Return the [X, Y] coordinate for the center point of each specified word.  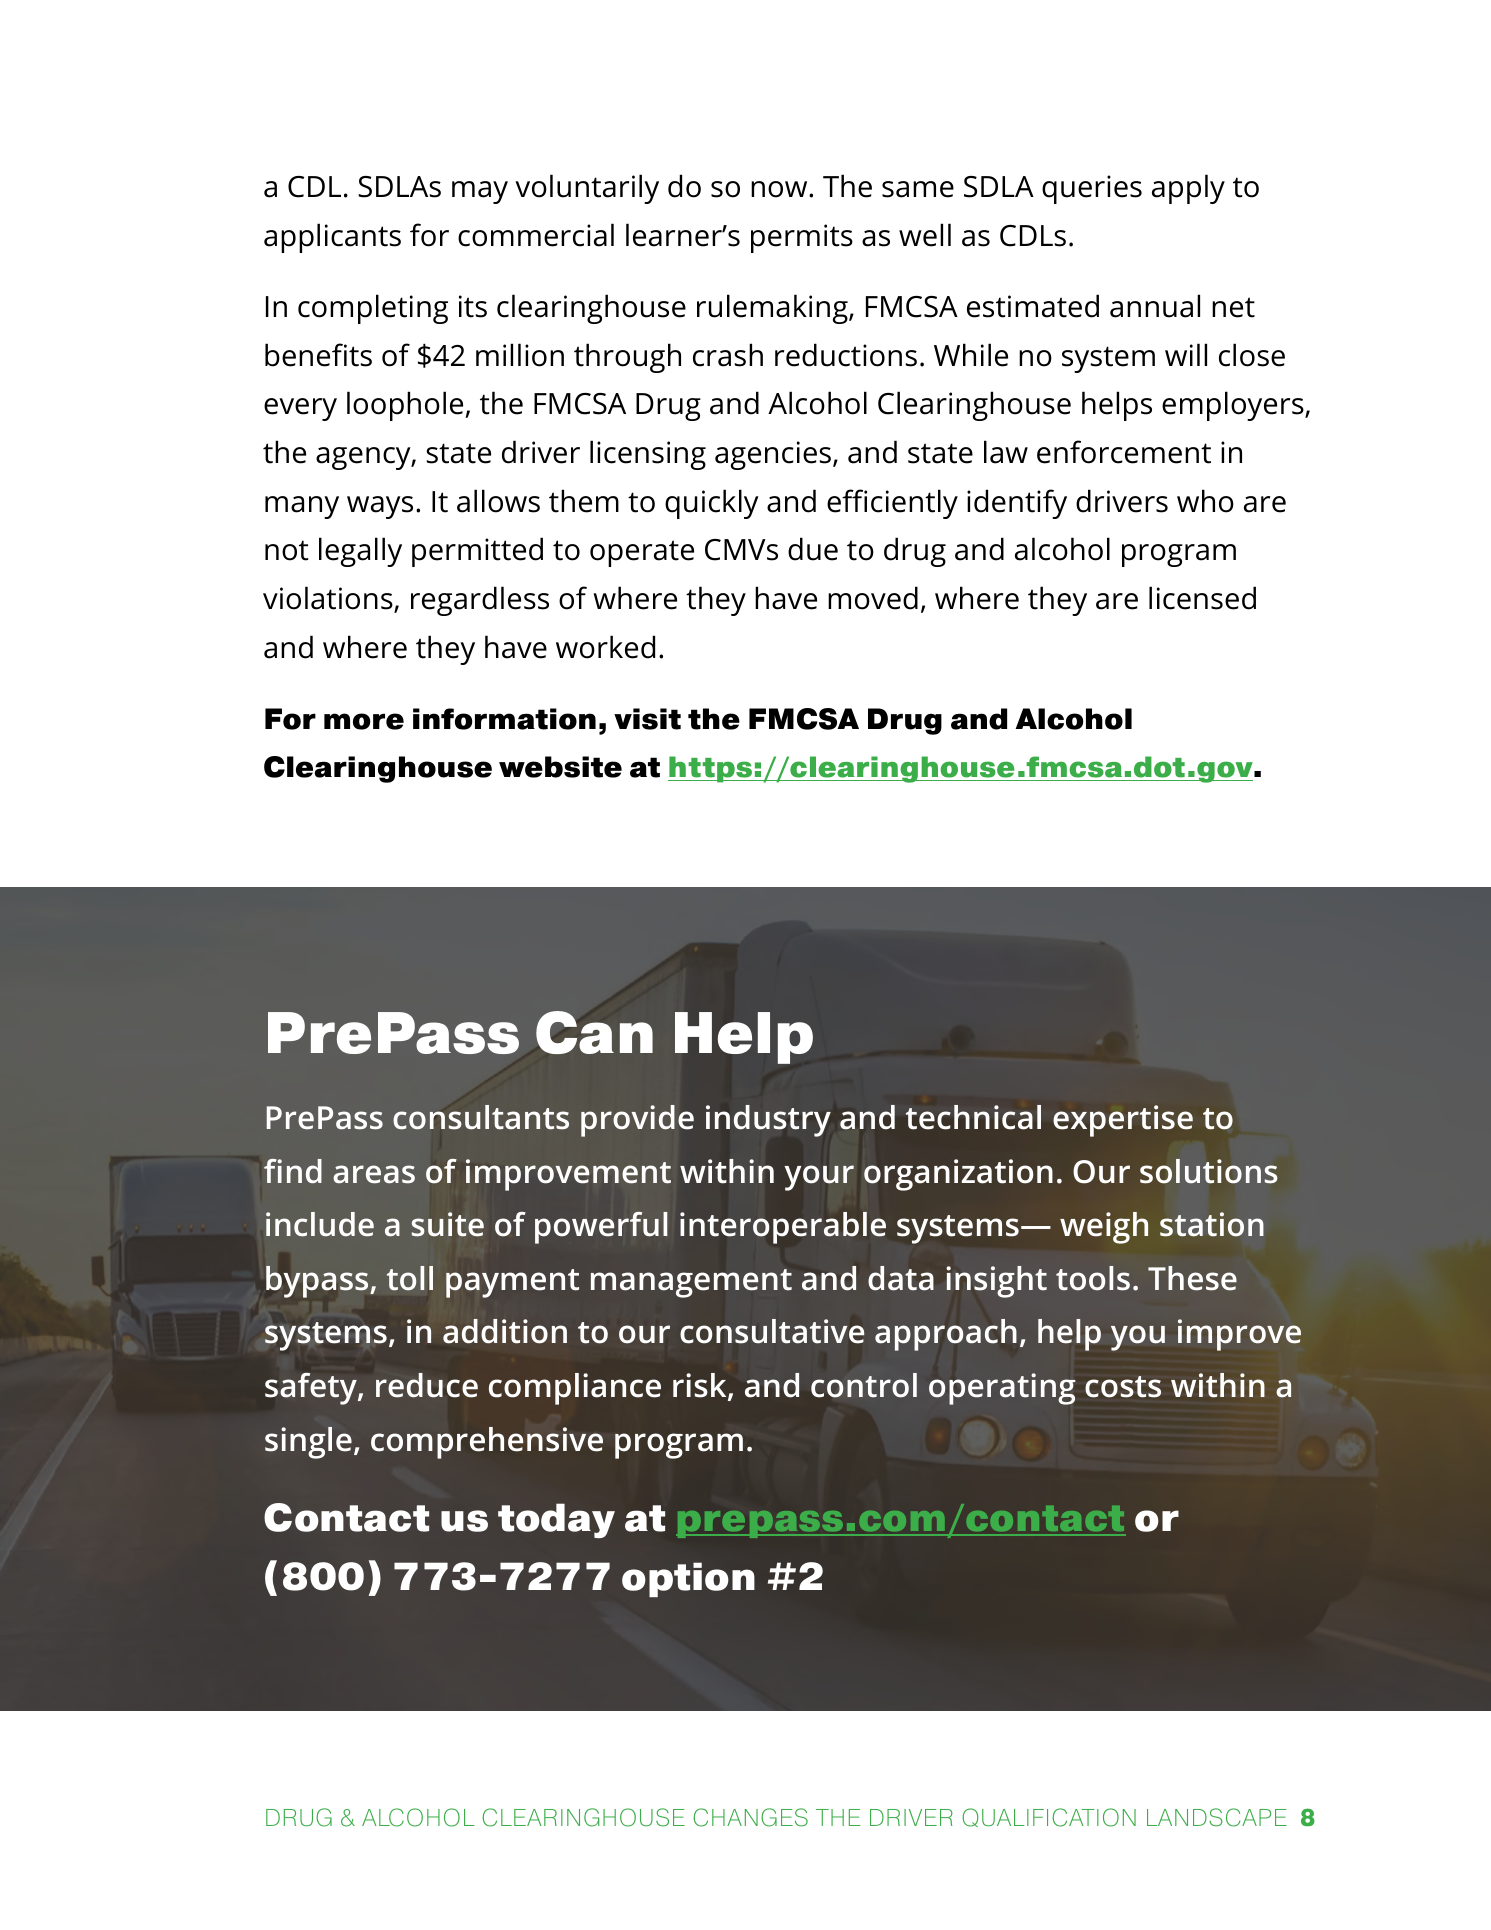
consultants [481, 1117]
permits [802, 238]
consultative [772, 1331]
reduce [427, 1385]
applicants [332, 238]
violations [329, 599]
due [813, 549]
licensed [1202, 598]
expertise [1123, 1121]
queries [1092, 189]
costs [1123, 1387]
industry [768, 1121]
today [556, 1520]
